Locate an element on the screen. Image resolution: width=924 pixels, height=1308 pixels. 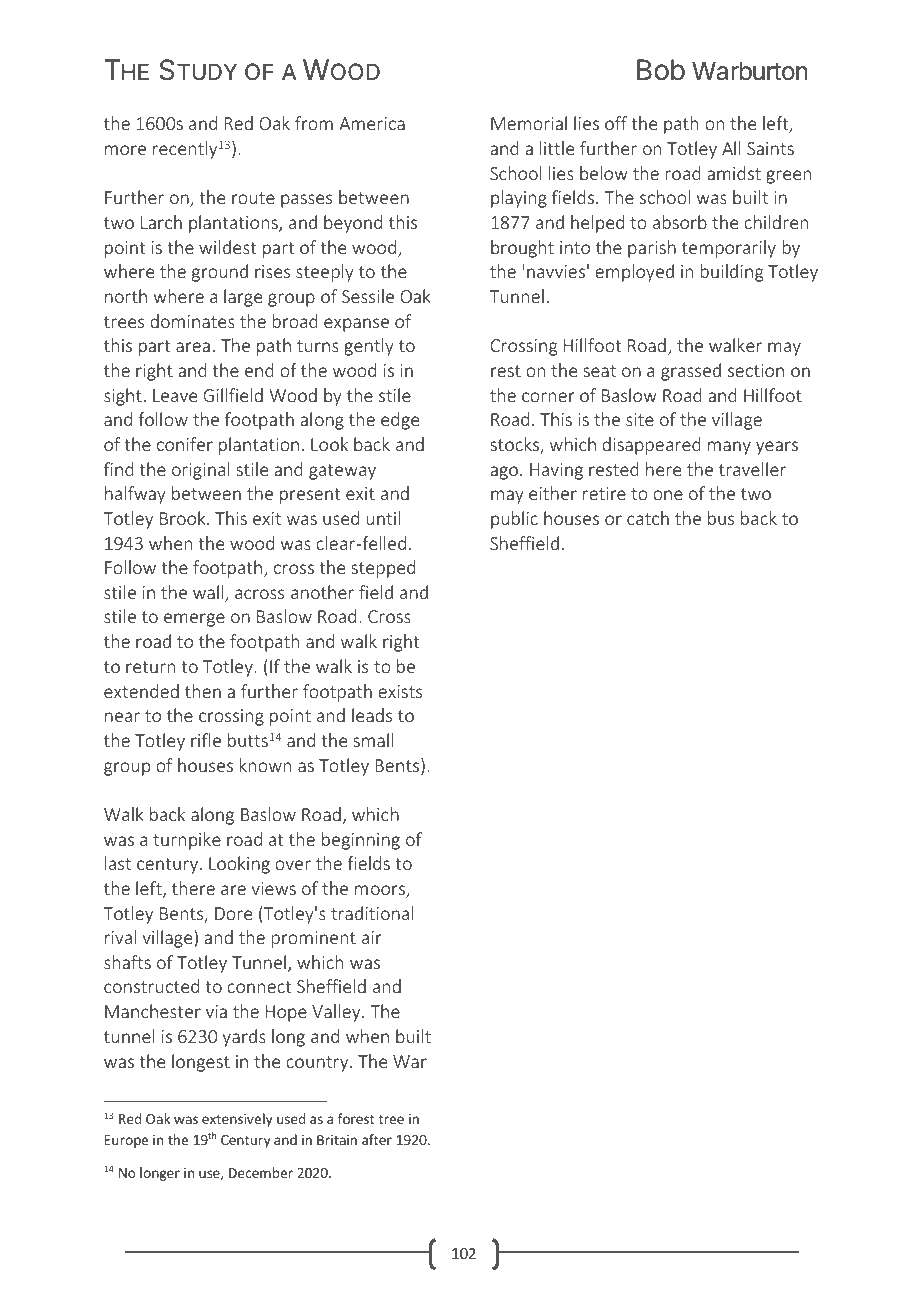
traditional is located at coordinates (372, 913).
